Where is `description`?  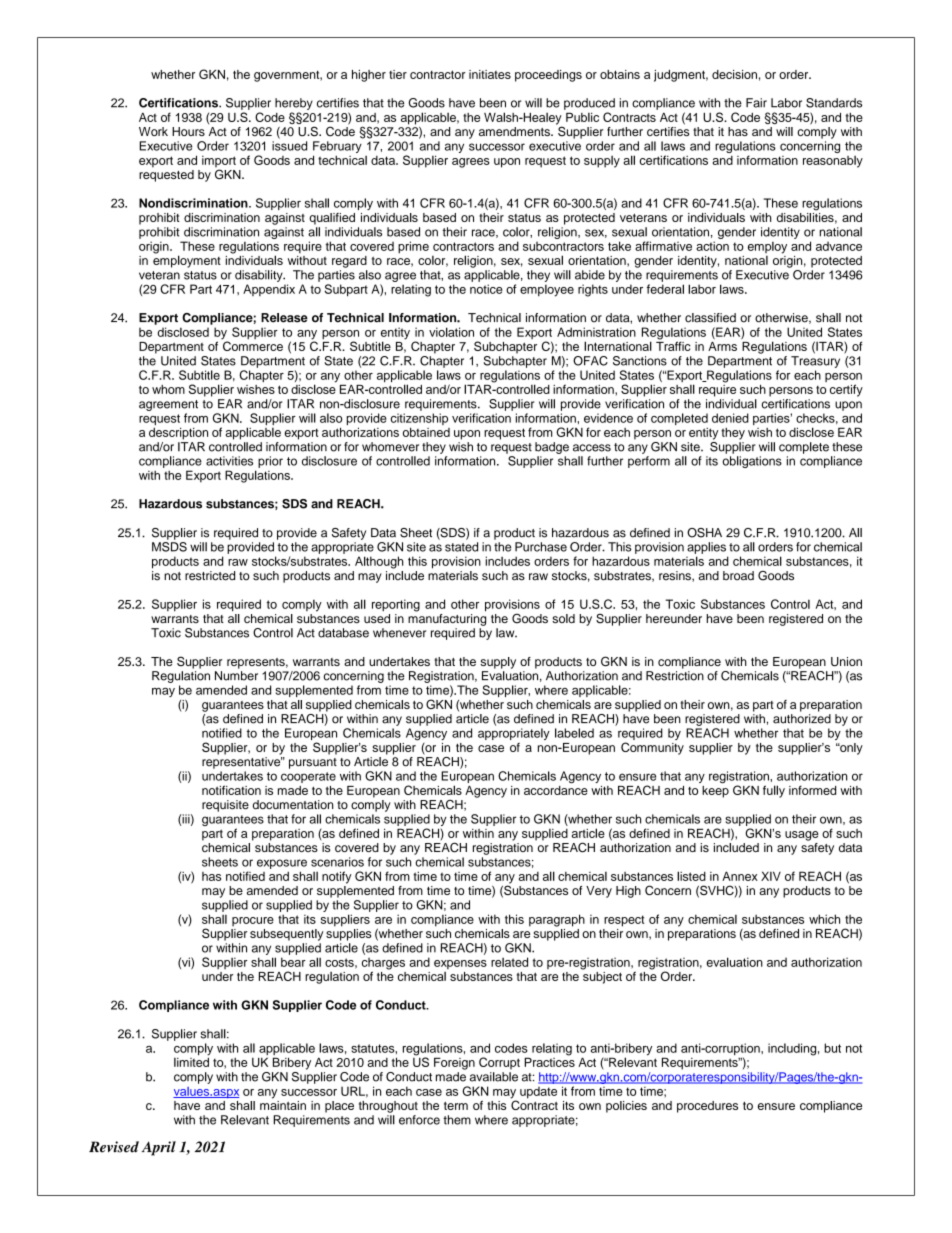 description is located at coordinates (178, 433).
